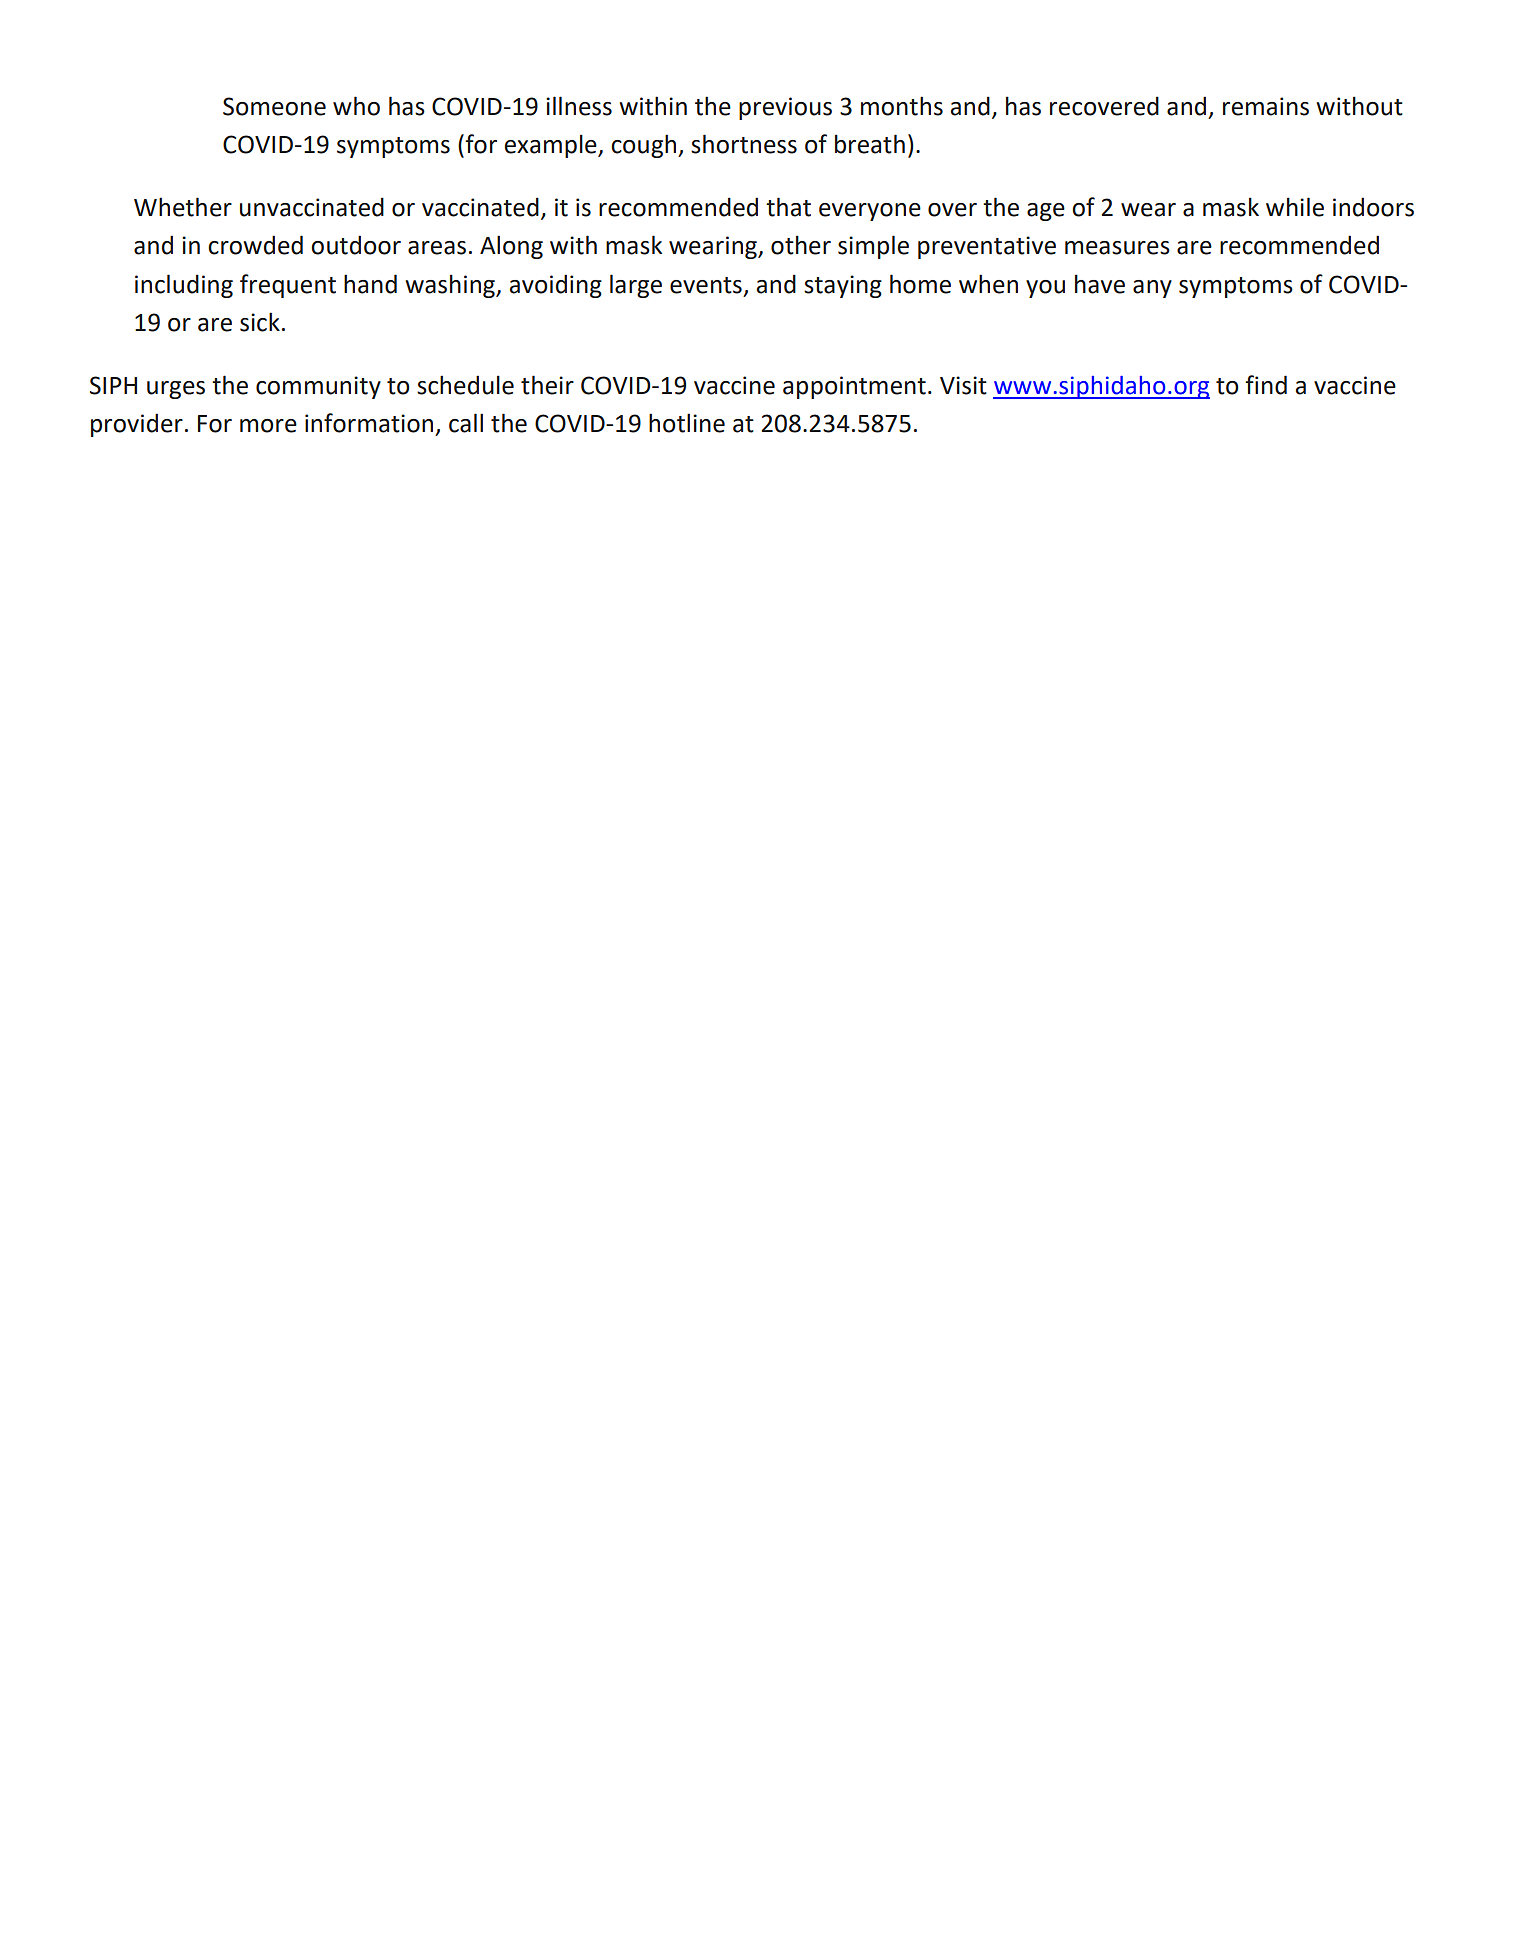 This screenshot has height=1959, width=1514. What do you see at coordinates (183, 207) in the screenshot?
I see `Whether` at bounding box center [183, 207].
